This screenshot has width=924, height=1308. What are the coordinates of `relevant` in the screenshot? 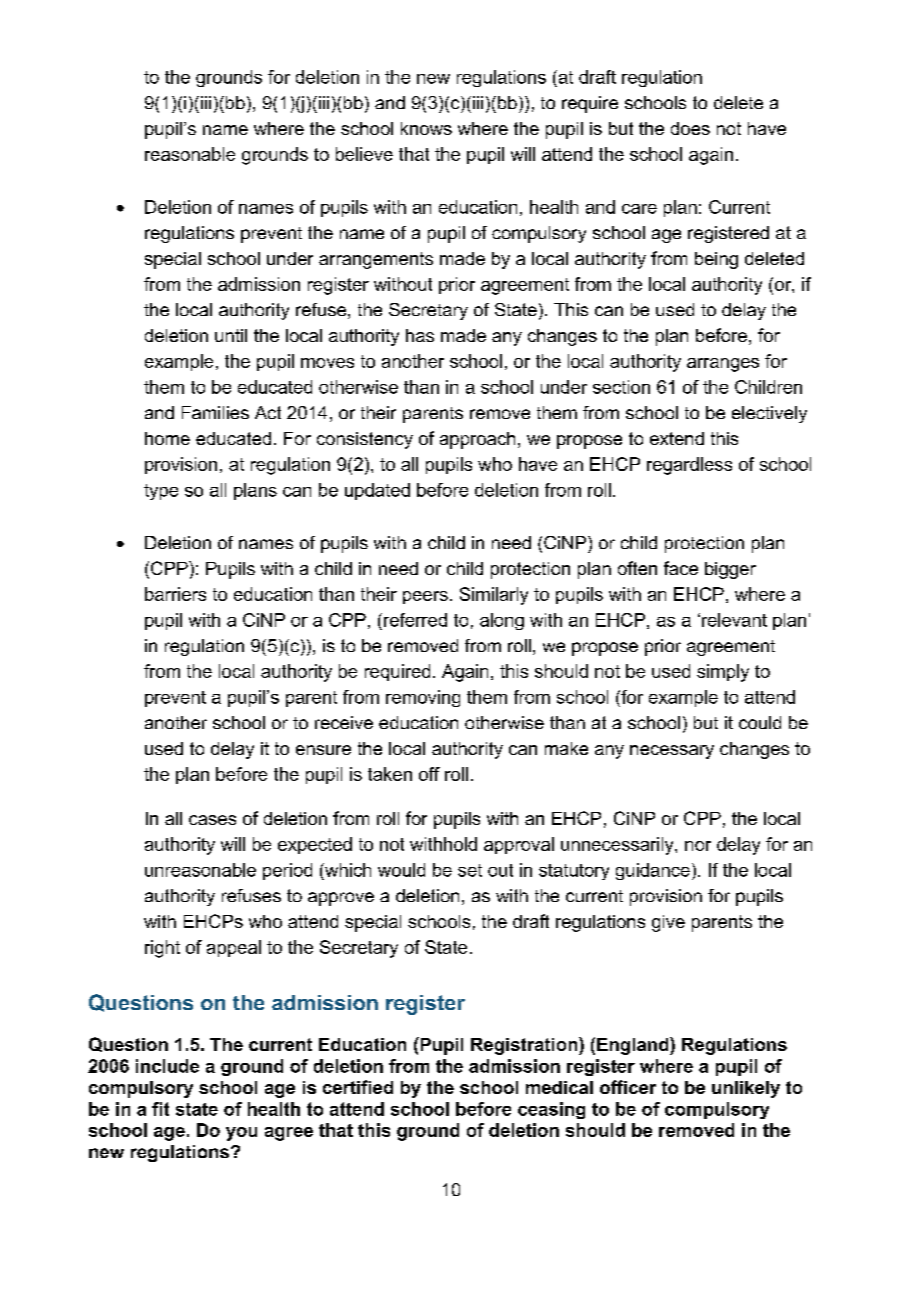 It's located at (734, 620).
